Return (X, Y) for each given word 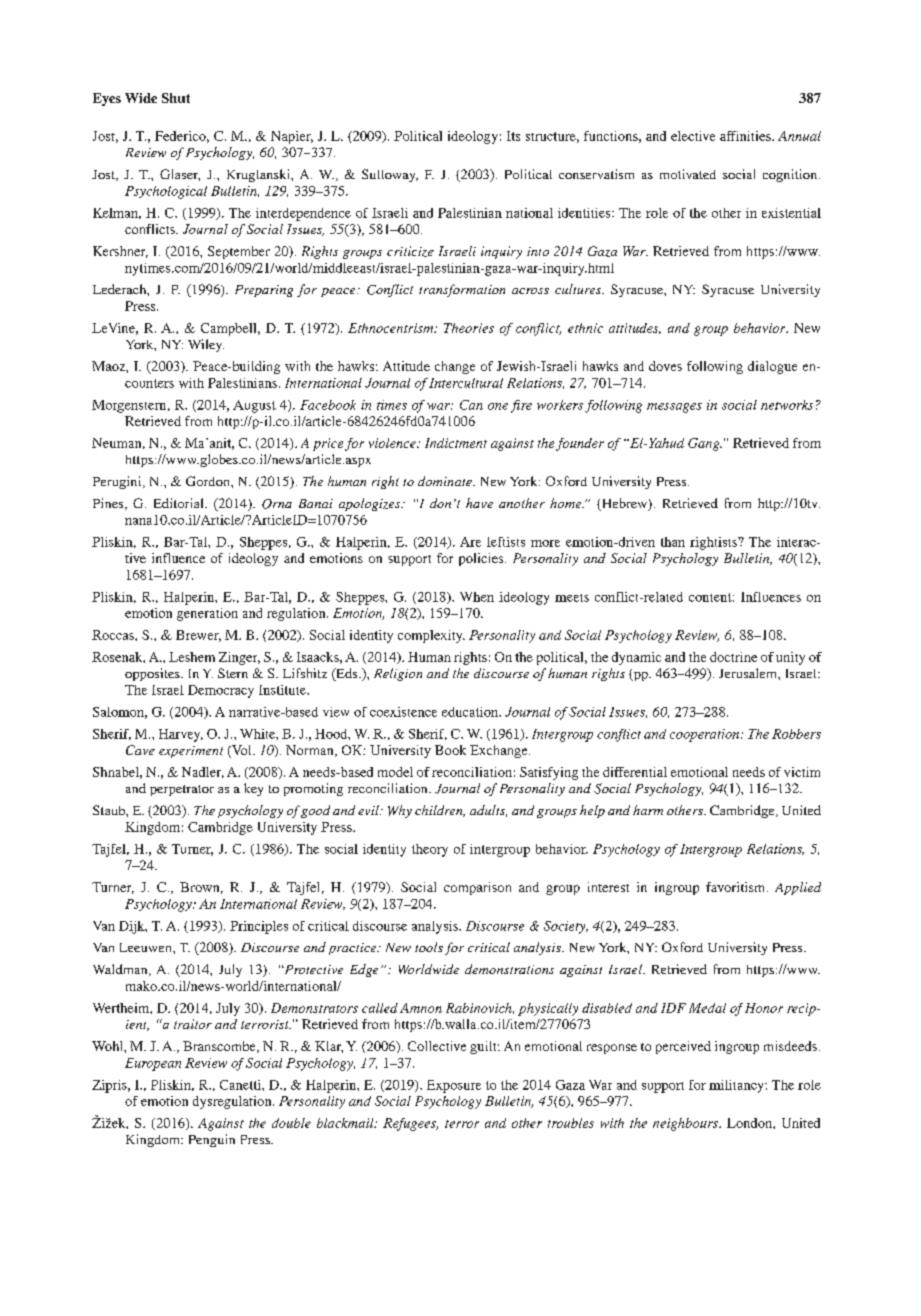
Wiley (206, 345)
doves (665, 366)
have (479, 503)
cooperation (706, 735)
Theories (469, 328)
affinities (746, 136)
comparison (477, 888)
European (153, 1064)
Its (513, 136)
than (673, 542)
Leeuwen (147, 947)
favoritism (737, 887)
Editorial (180, 503)
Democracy (221, 691)
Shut (176, 98)
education (471, 712)
